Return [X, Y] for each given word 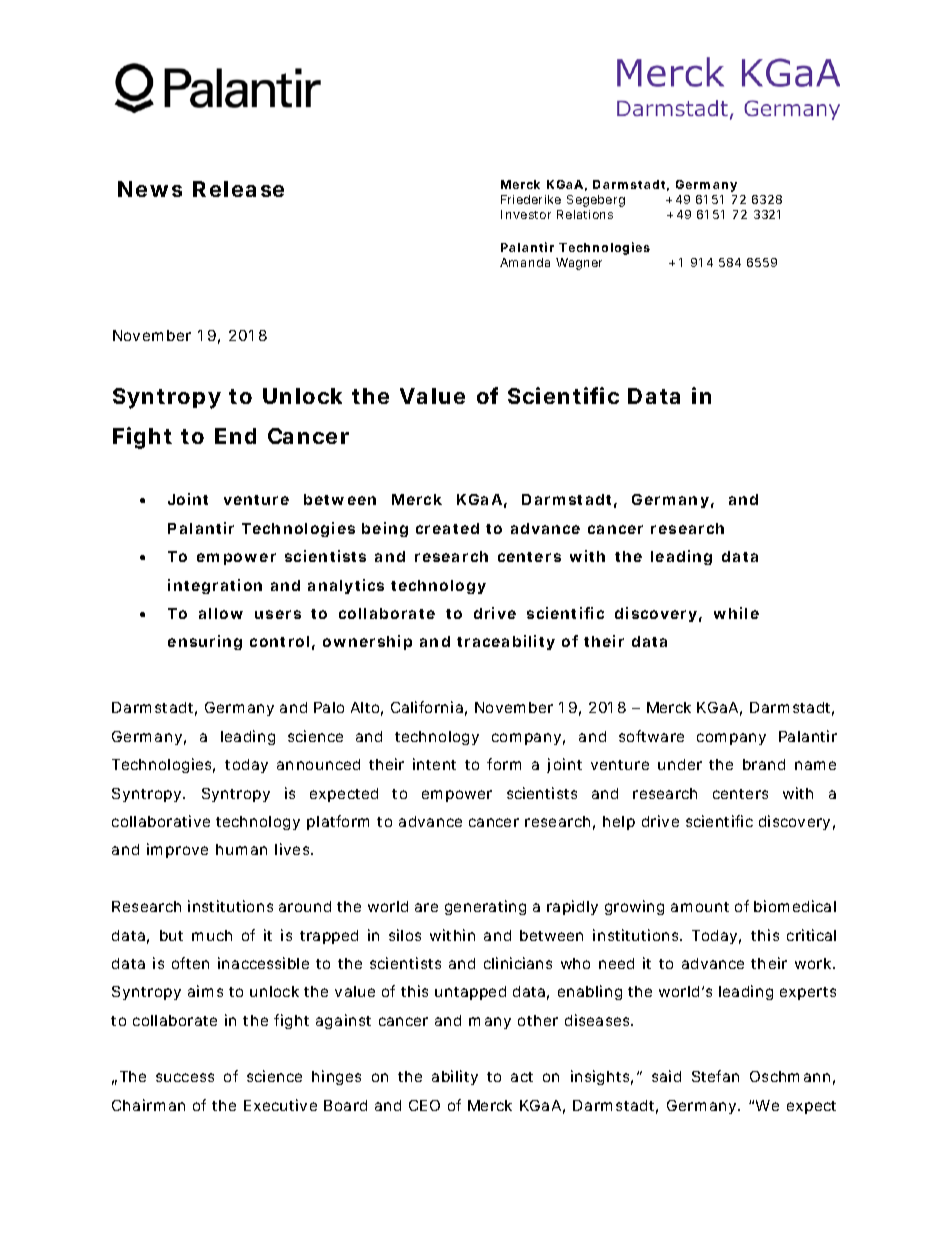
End [235, 436]
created [447, 528]
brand [764, 764]
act [522, 1077]
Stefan [715, 1076]
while [736, 613]
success [185, 1077]
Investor [526, 214]
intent [434, 764]
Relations [585, 214]
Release [238, 189]
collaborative [161, 821]
